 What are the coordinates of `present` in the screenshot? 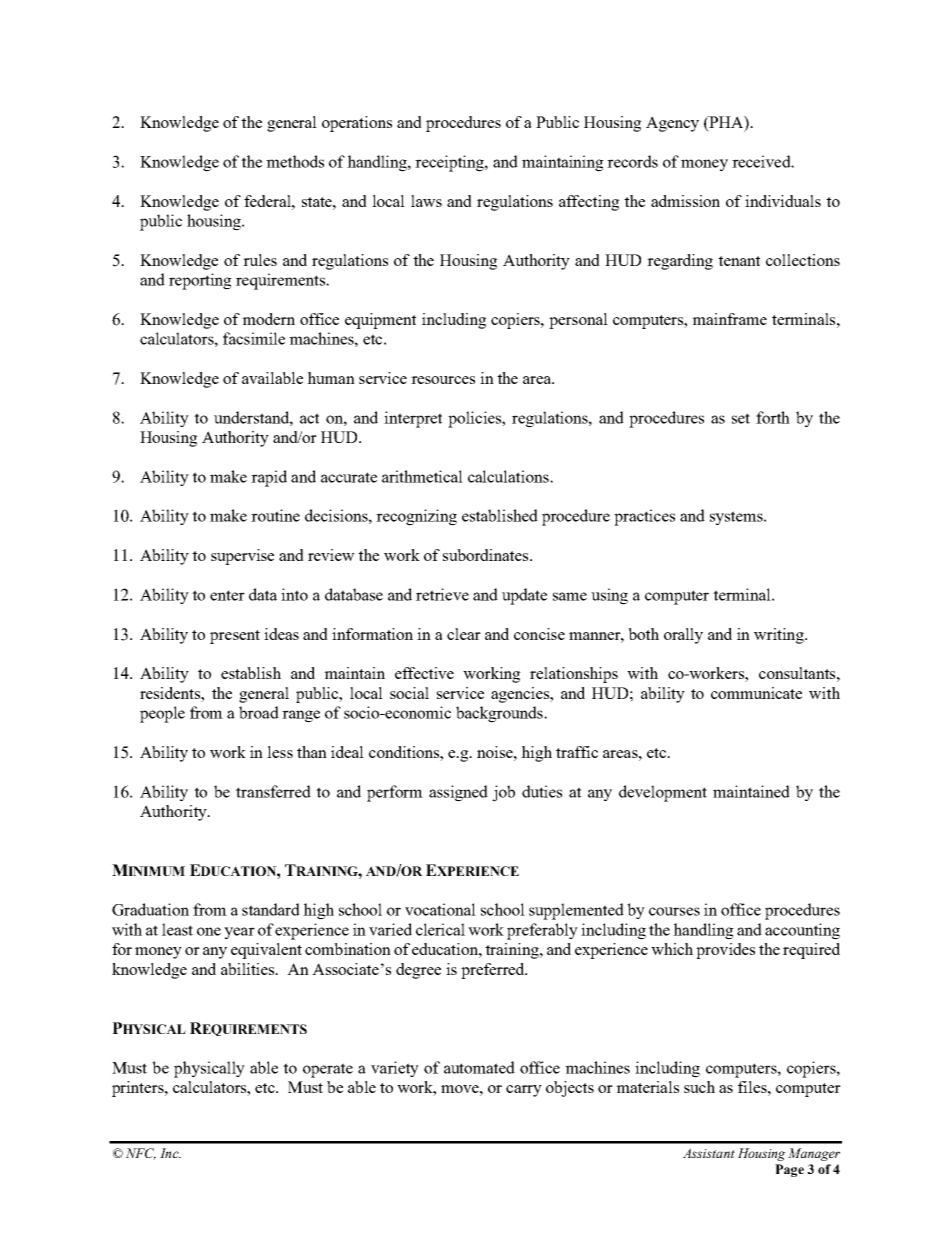 It's located at (235, 637).
